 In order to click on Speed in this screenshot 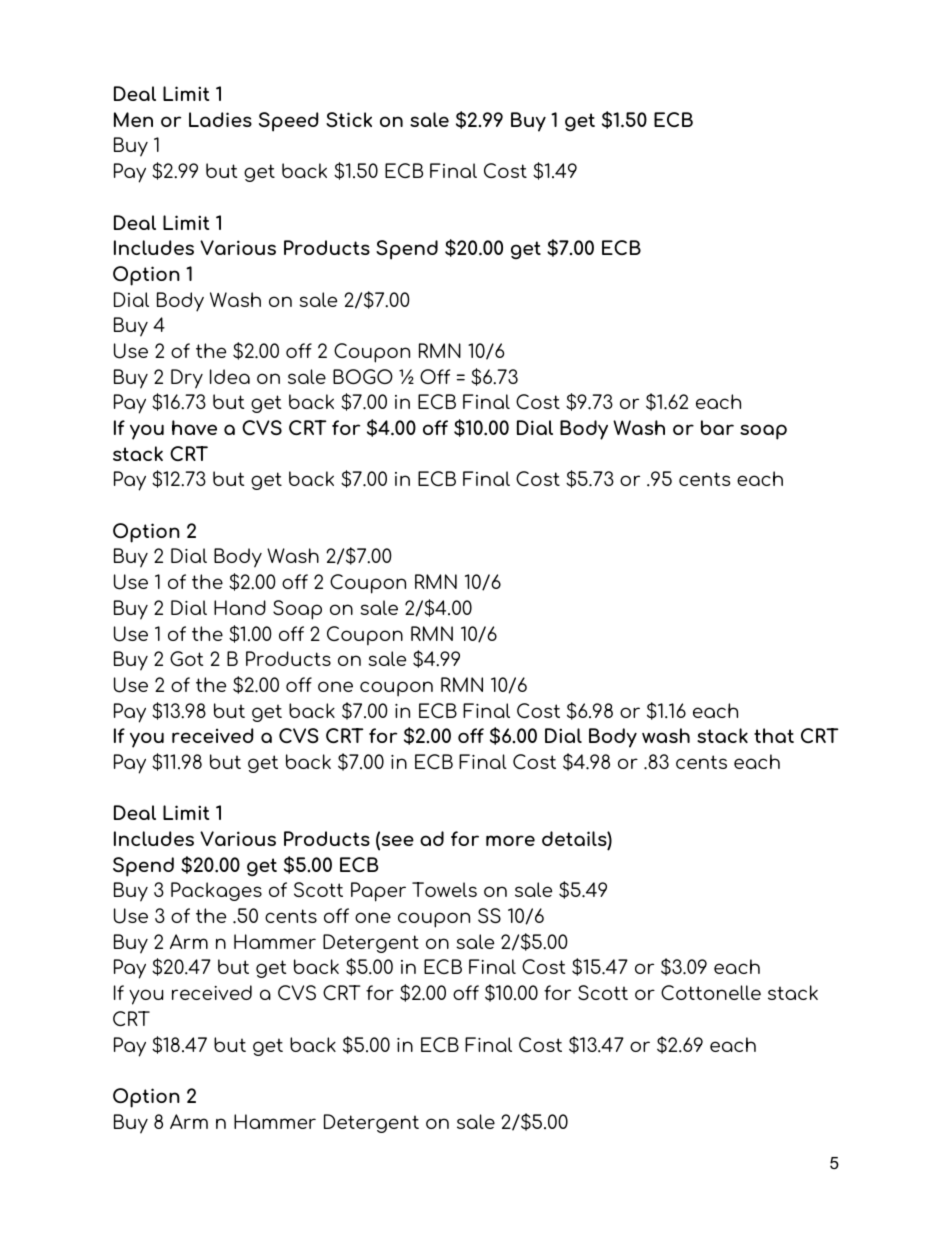, I will do `click(288, 122)`.
